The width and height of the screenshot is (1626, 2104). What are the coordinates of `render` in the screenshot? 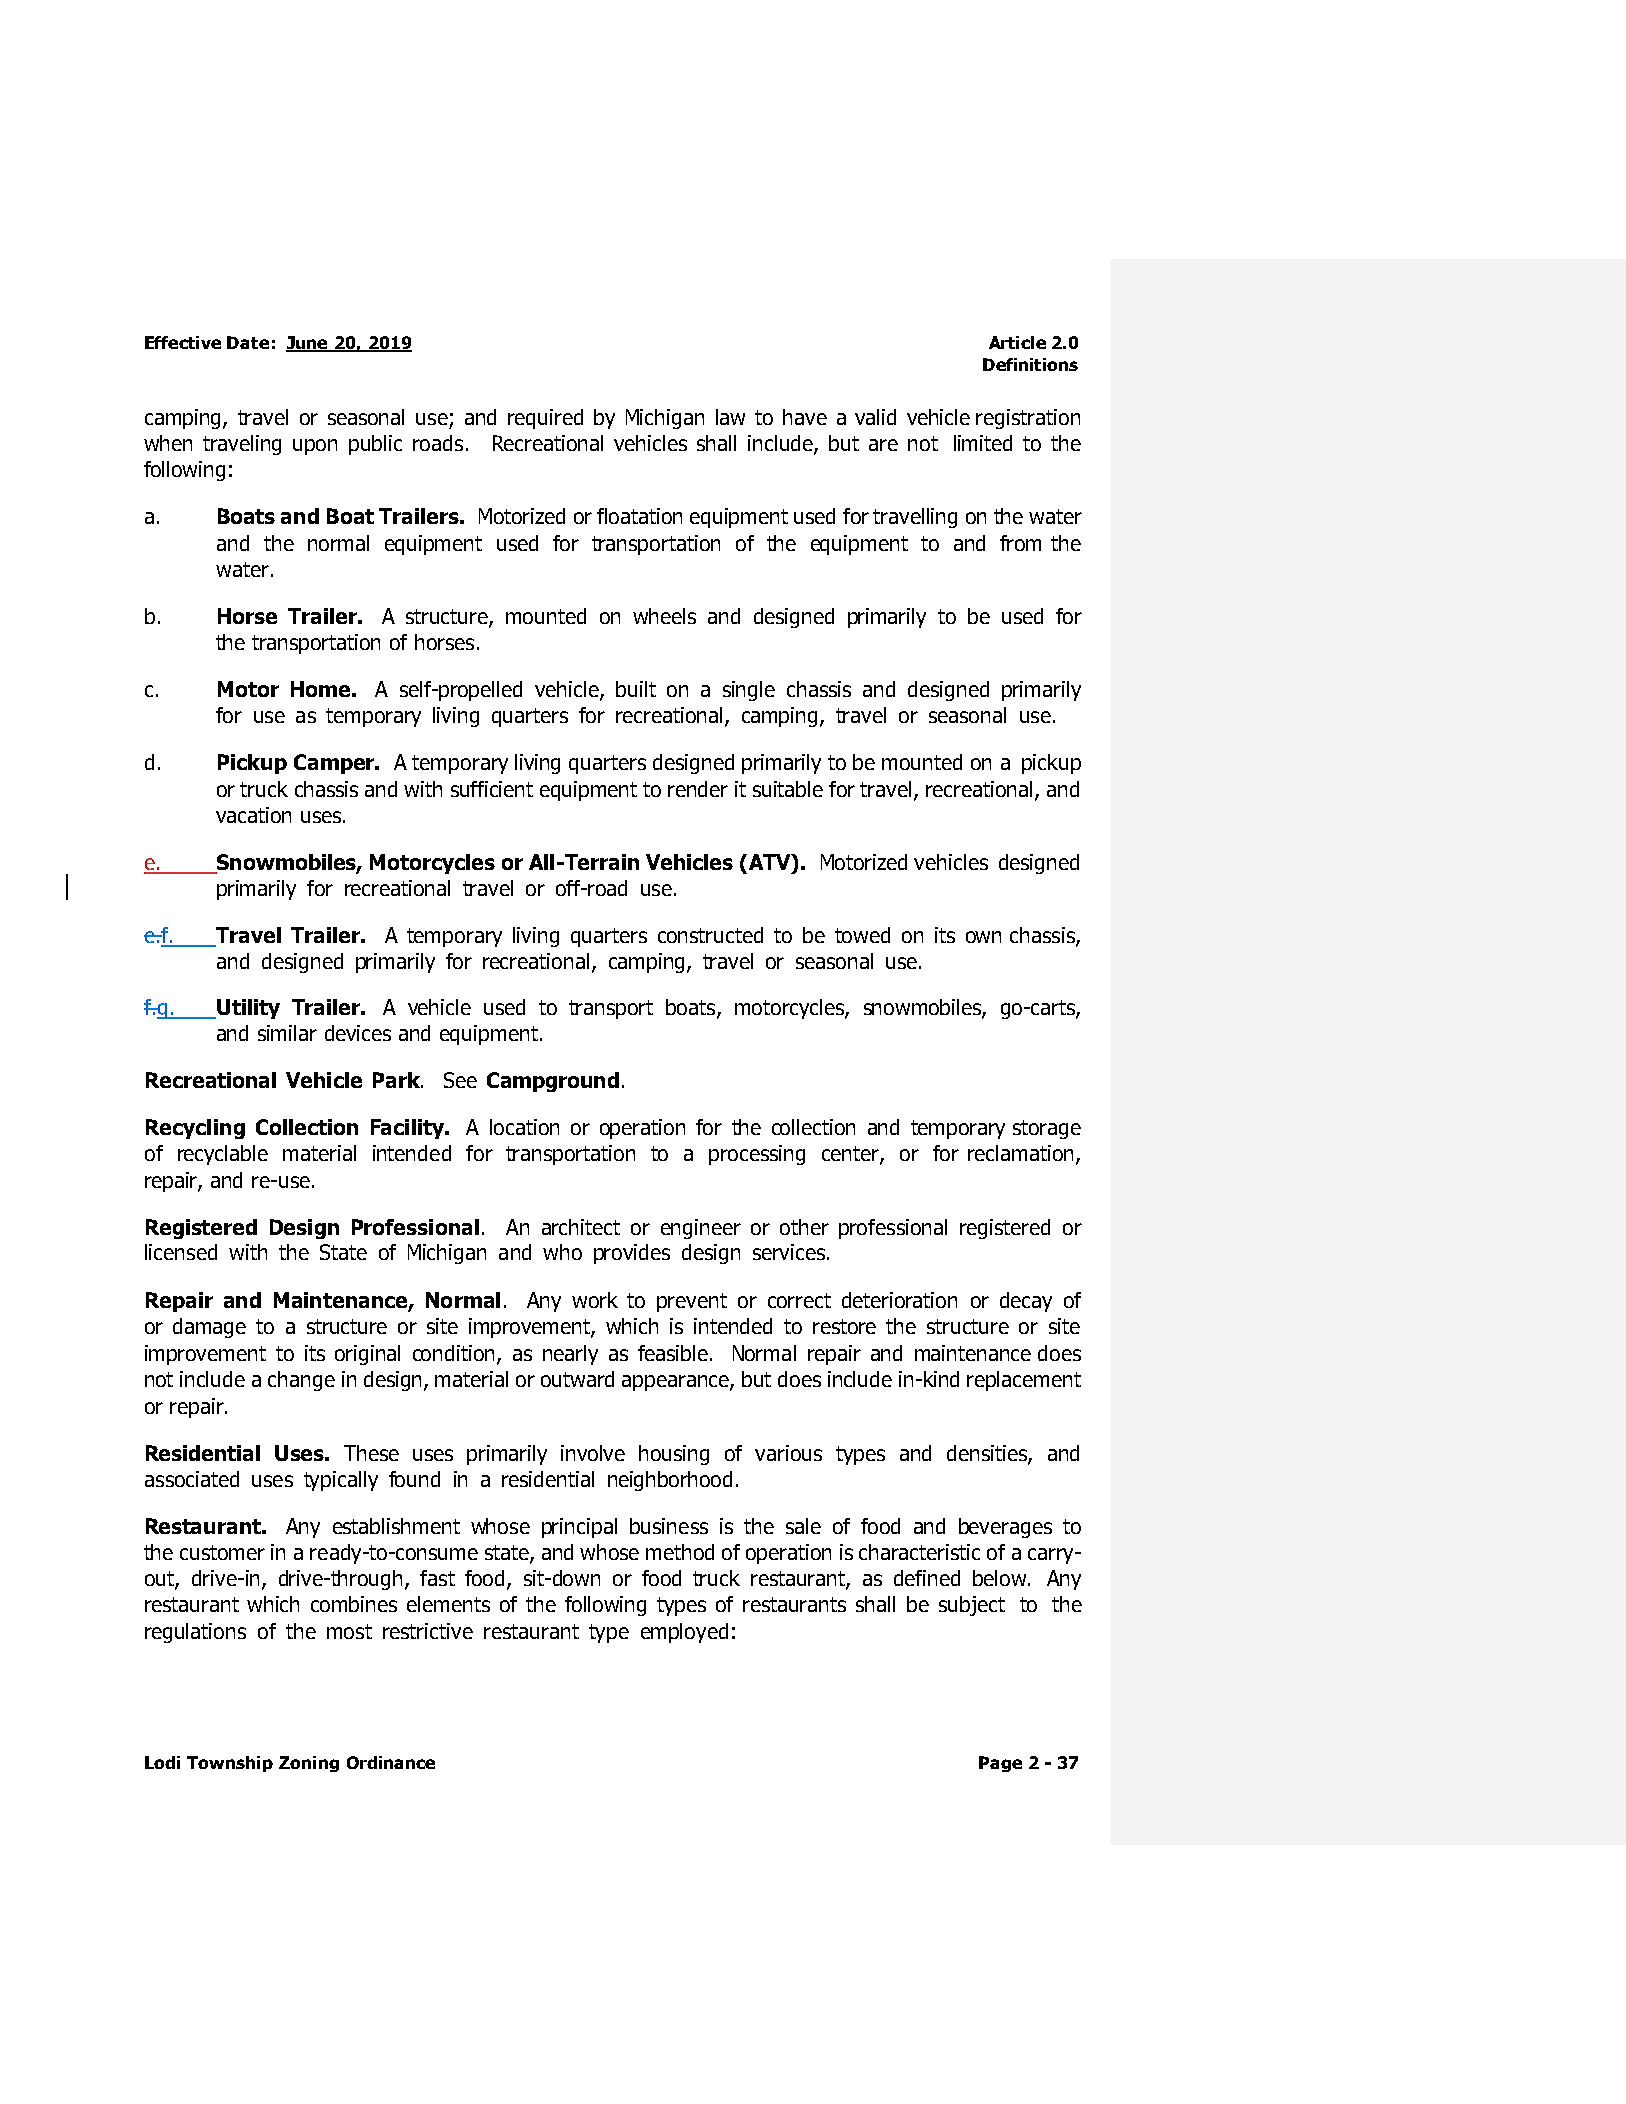 It's located at (698, 789).
